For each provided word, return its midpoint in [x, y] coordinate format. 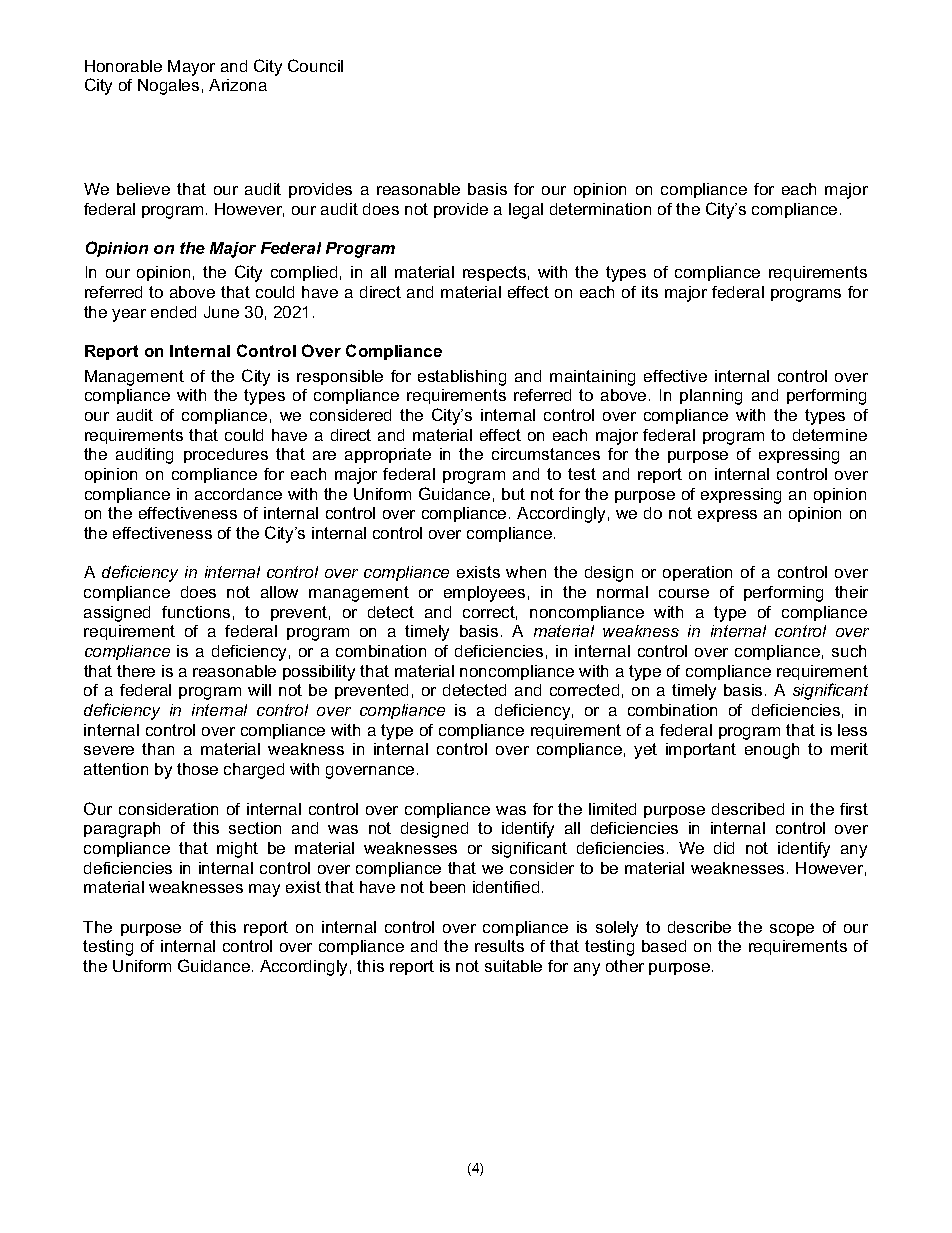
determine [830, 435]
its [650, 292]
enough [772, 751]
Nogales [168, 87]
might [237, 850]
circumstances [546, 454]
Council [315, 65]
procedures [226, 455]
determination [600, 209]
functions [196, 612]
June [221, 312]
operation [697, 573]
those [197, 769]
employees [484, 594]
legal [526, 211]
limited [612, 809]
